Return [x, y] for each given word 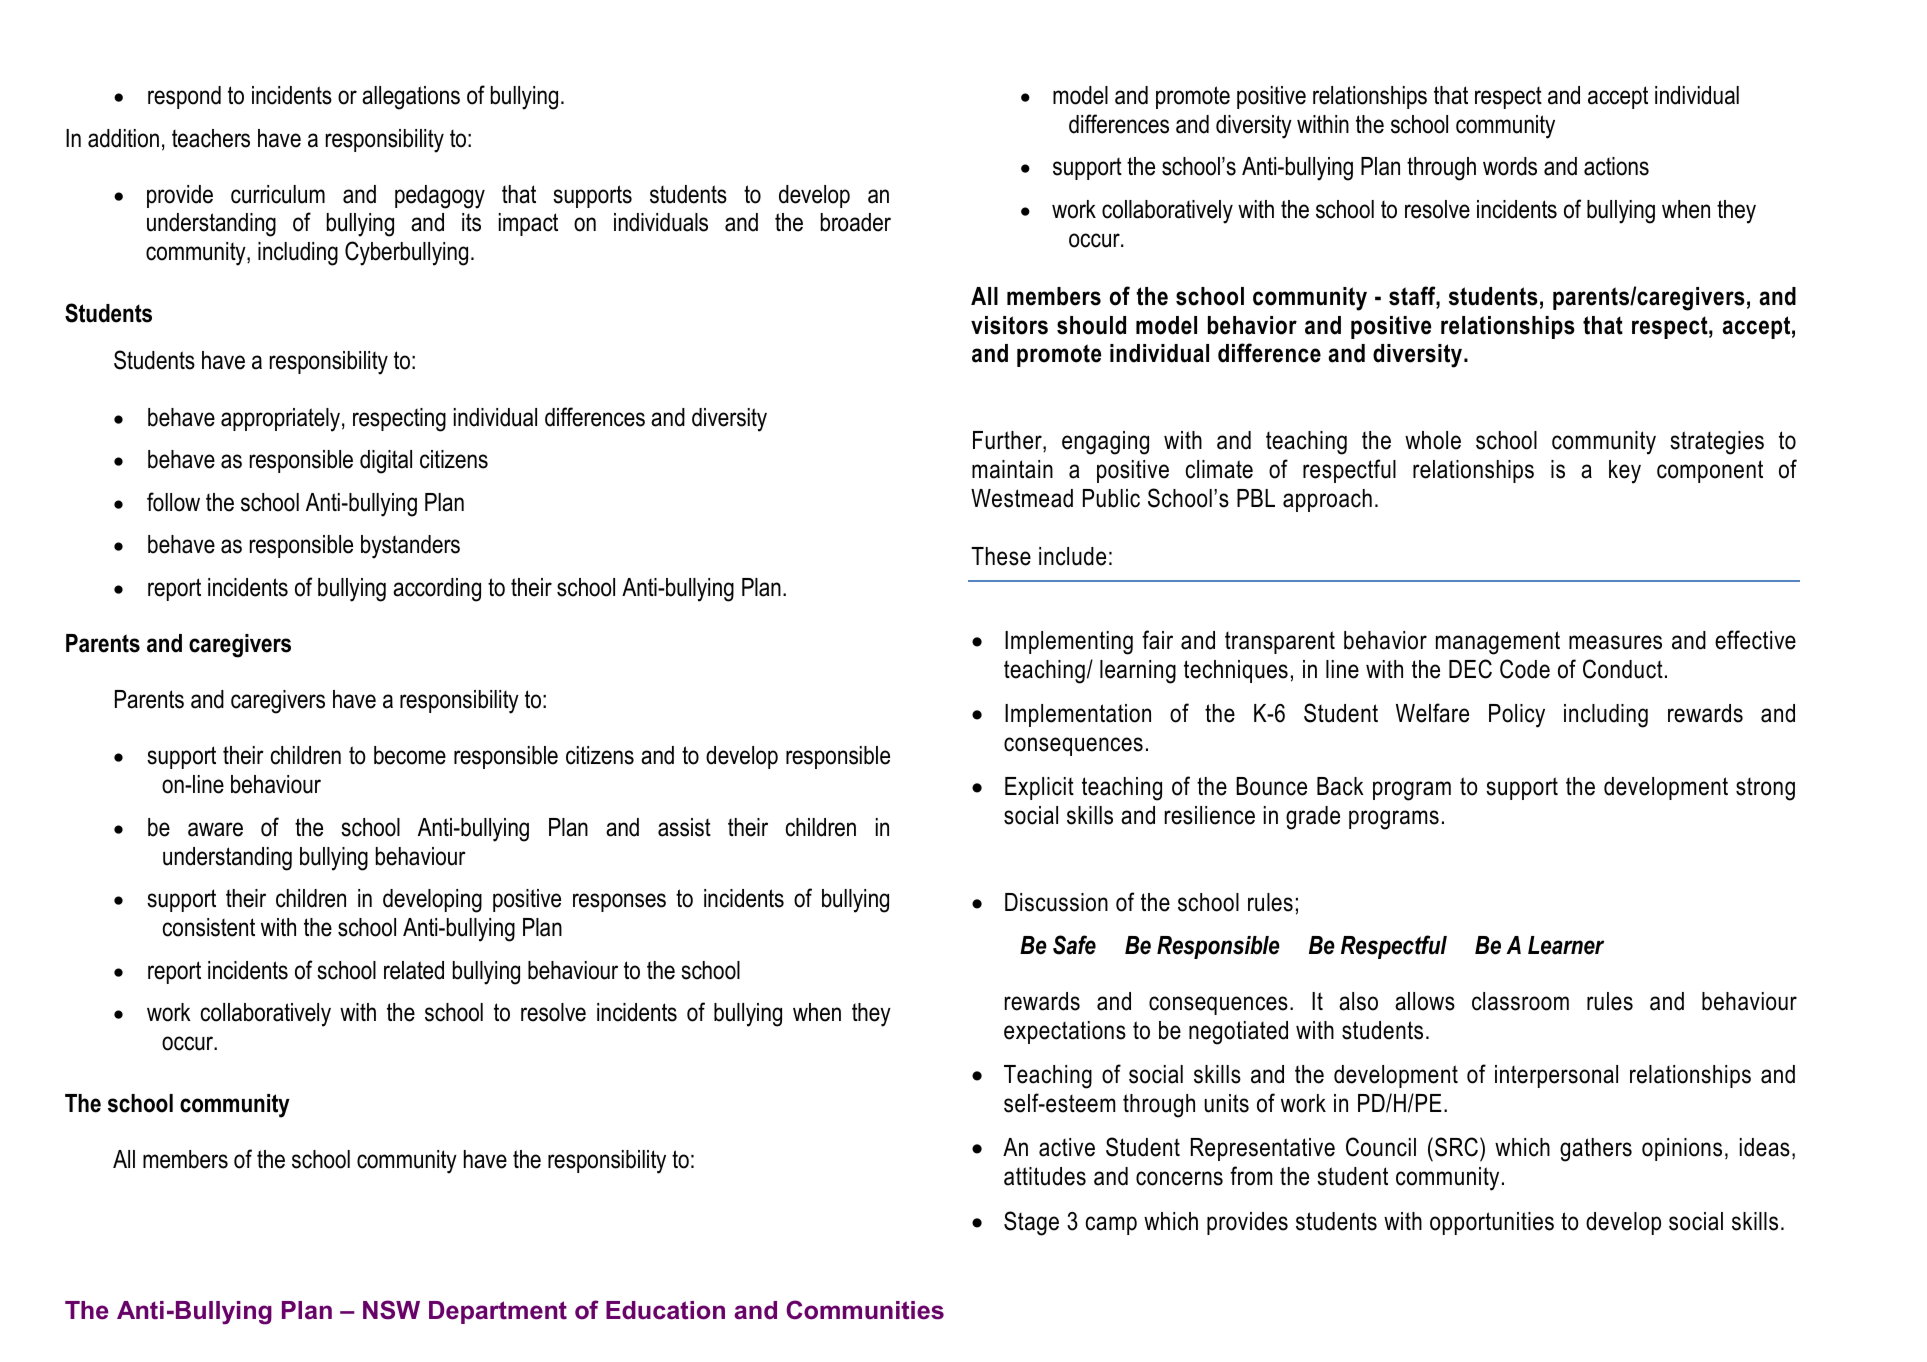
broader [856, 222]
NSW [391, 1310]
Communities [865, 1310]
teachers [211, 138]
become [410, 755]
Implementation [1078, 715]
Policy [1517, 716]
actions [1616, 166]
